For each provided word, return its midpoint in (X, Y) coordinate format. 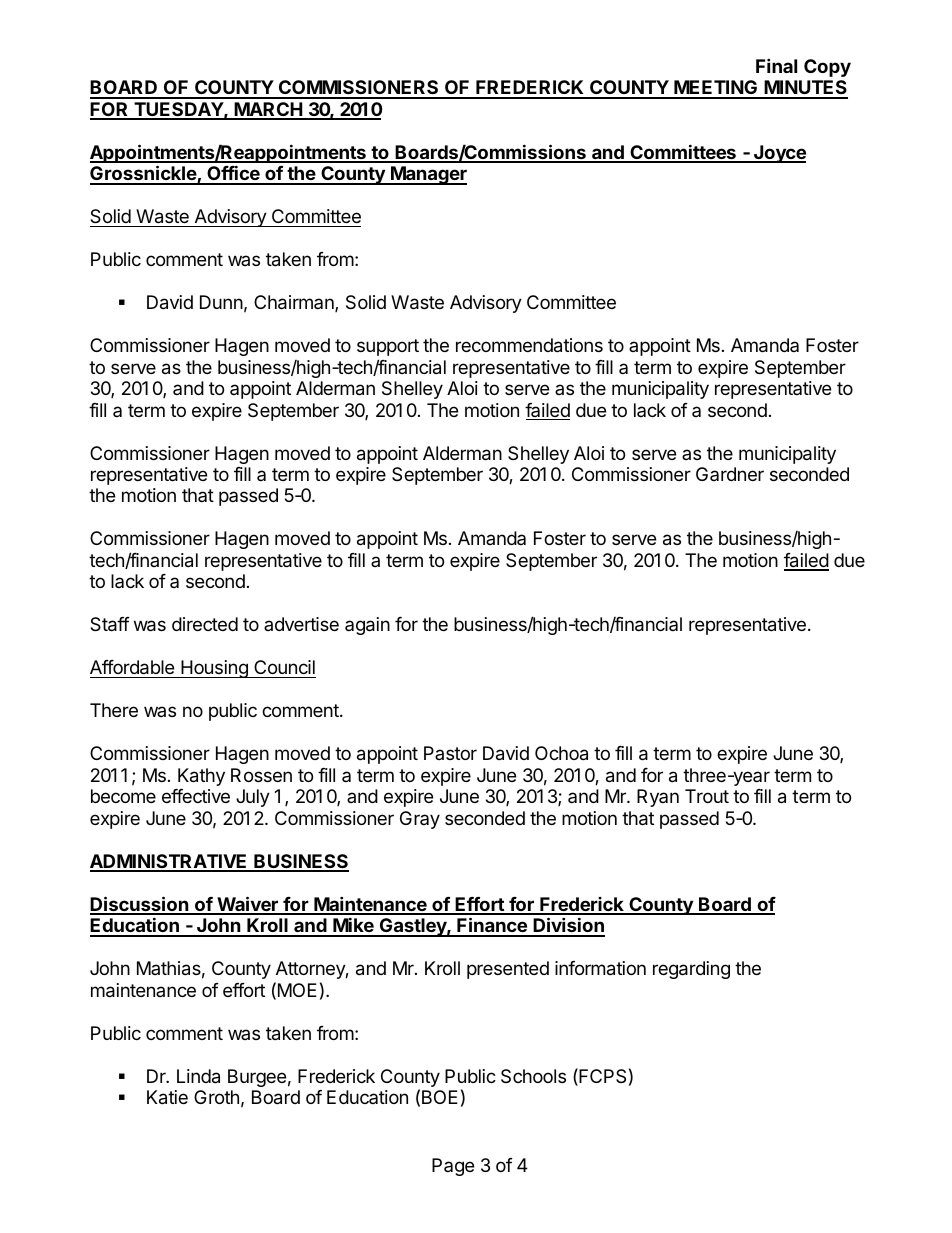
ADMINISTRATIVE (170, 862)
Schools (533, 1076)
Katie (167, 1097)
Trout (707, 796)
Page (453, 1167)
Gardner (730, 474)
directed (205, 624)
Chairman (295, 303)
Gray (420, 820)
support (388, 347)
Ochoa (561, 753)
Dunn (221, 302)
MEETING (716, 89)
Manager (428, 175)
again (367, 626)
